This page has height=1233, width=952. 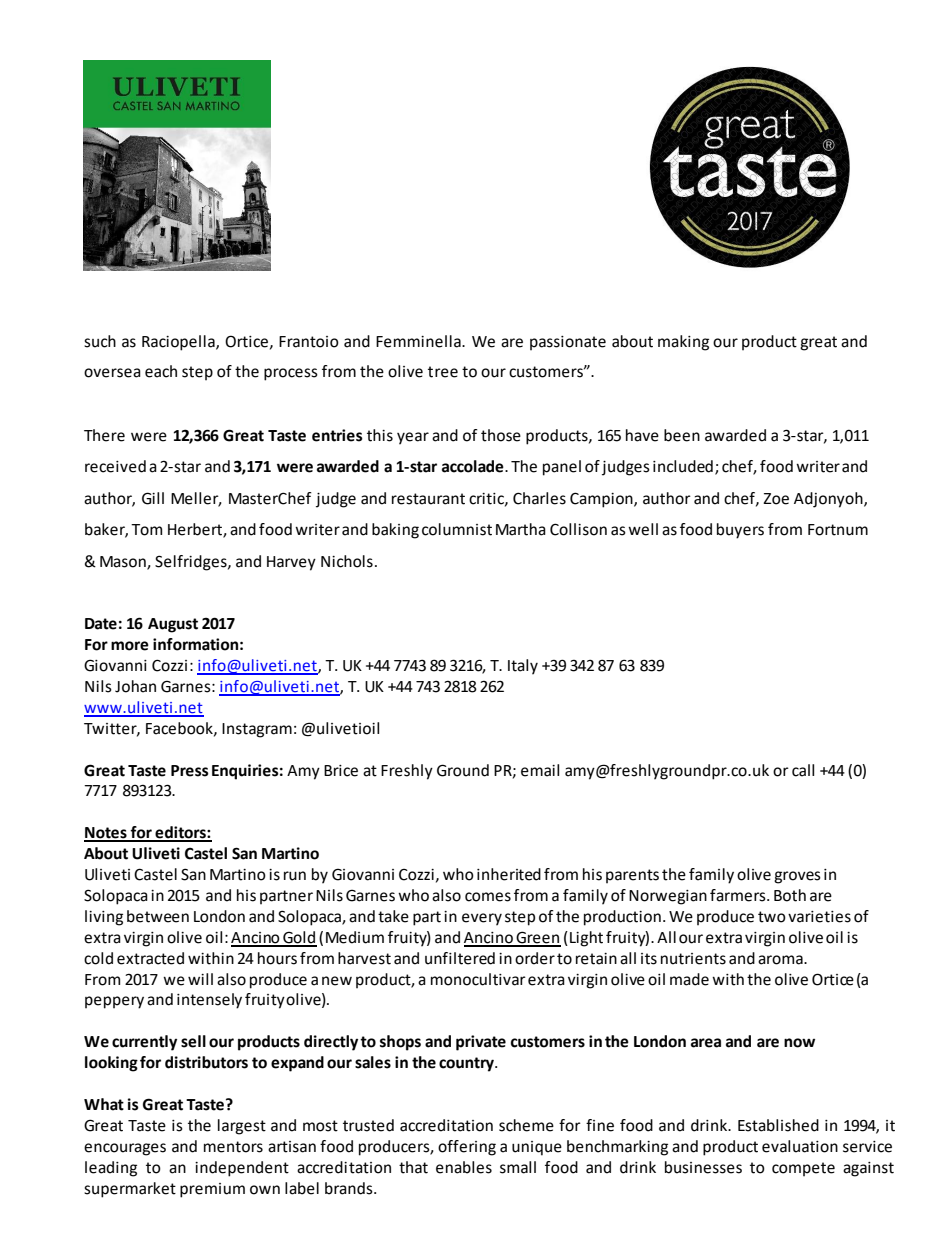 I want to click on premium, so click(x=212, y=1190).
